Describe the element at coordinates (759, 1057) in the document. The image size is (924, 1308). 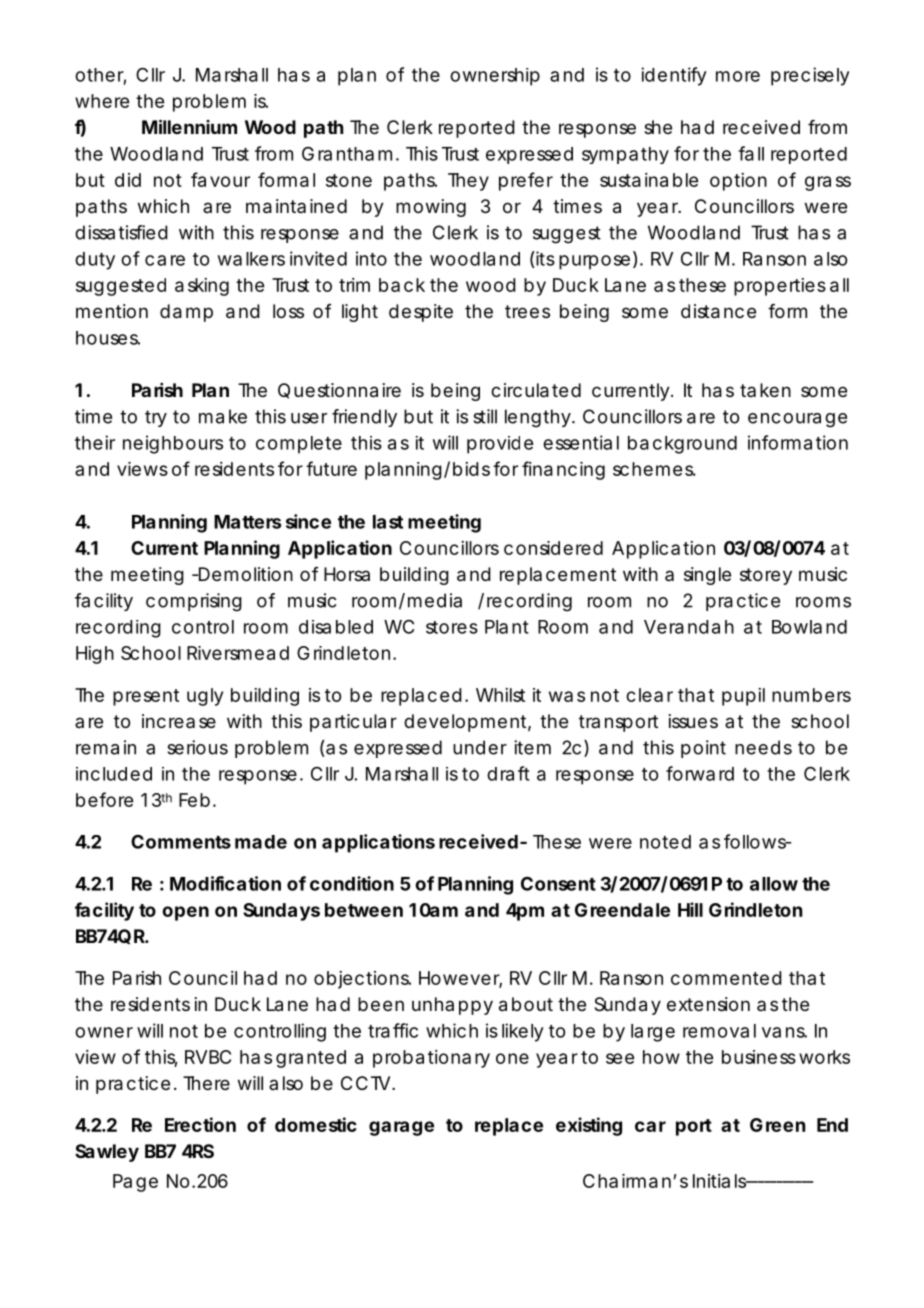
I see `business` at that location.
